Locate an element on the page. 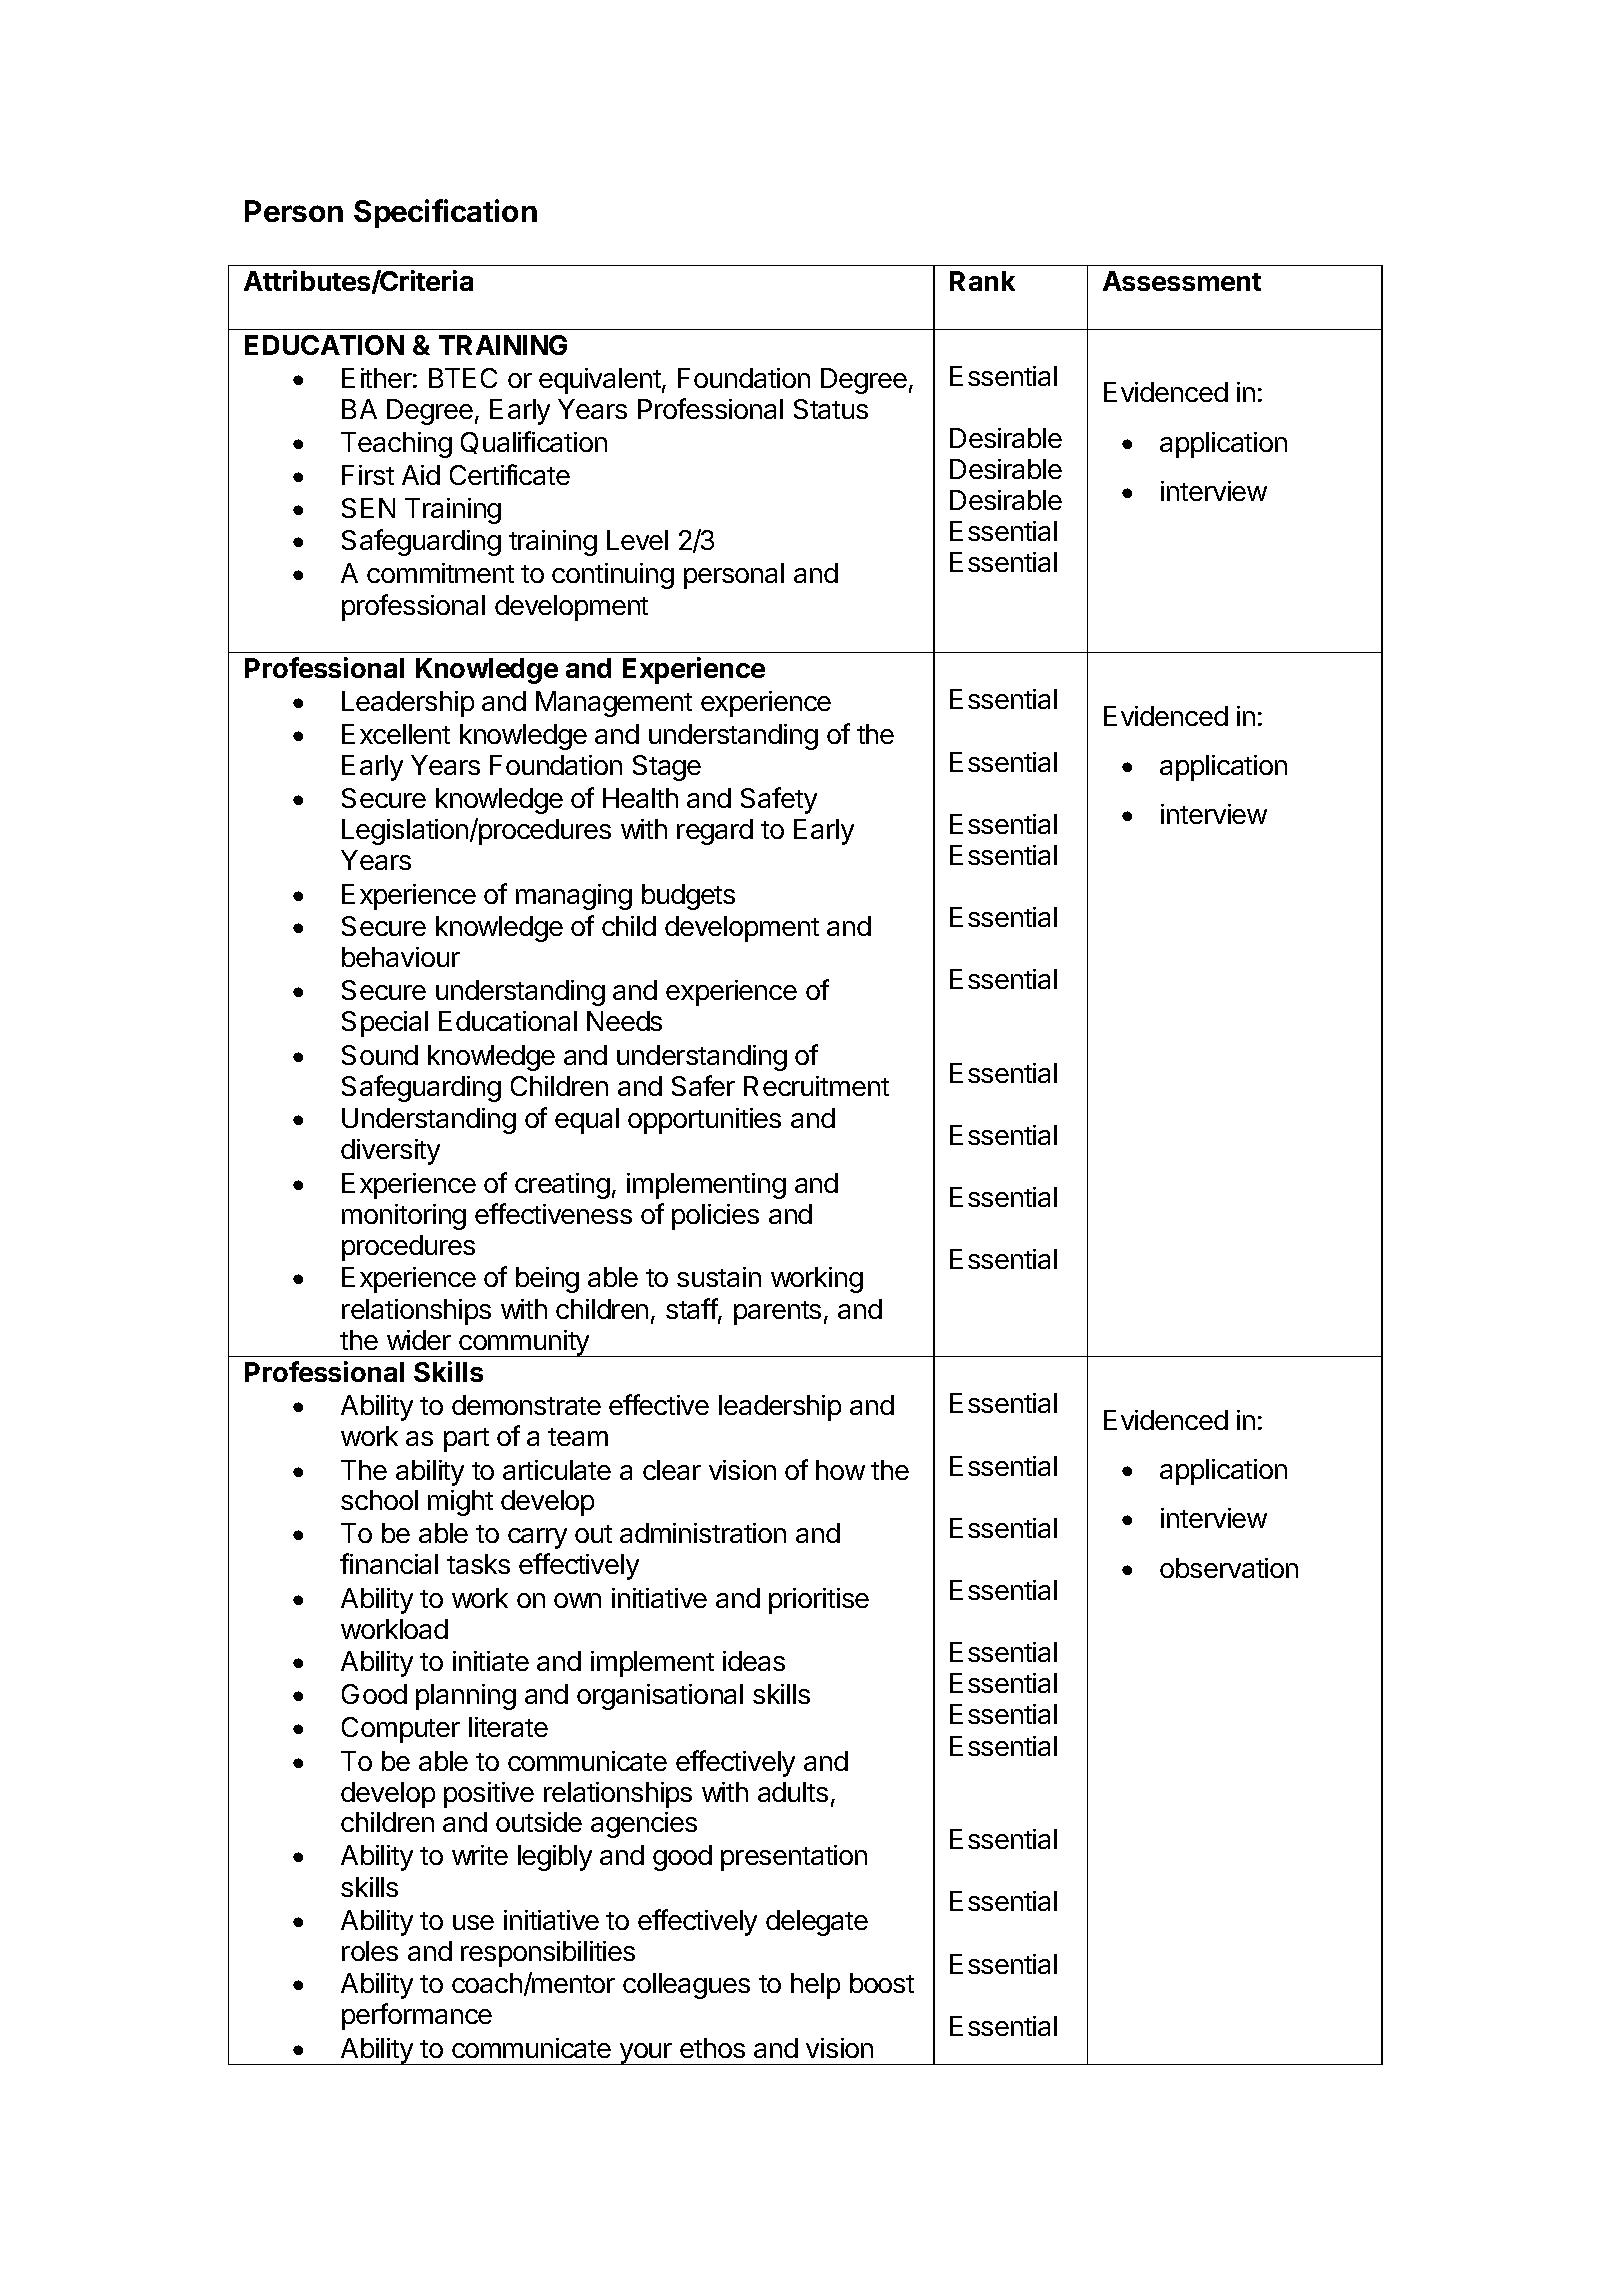 This document has width=1610, height=2277. help is located at coordinates (815, 1986).
